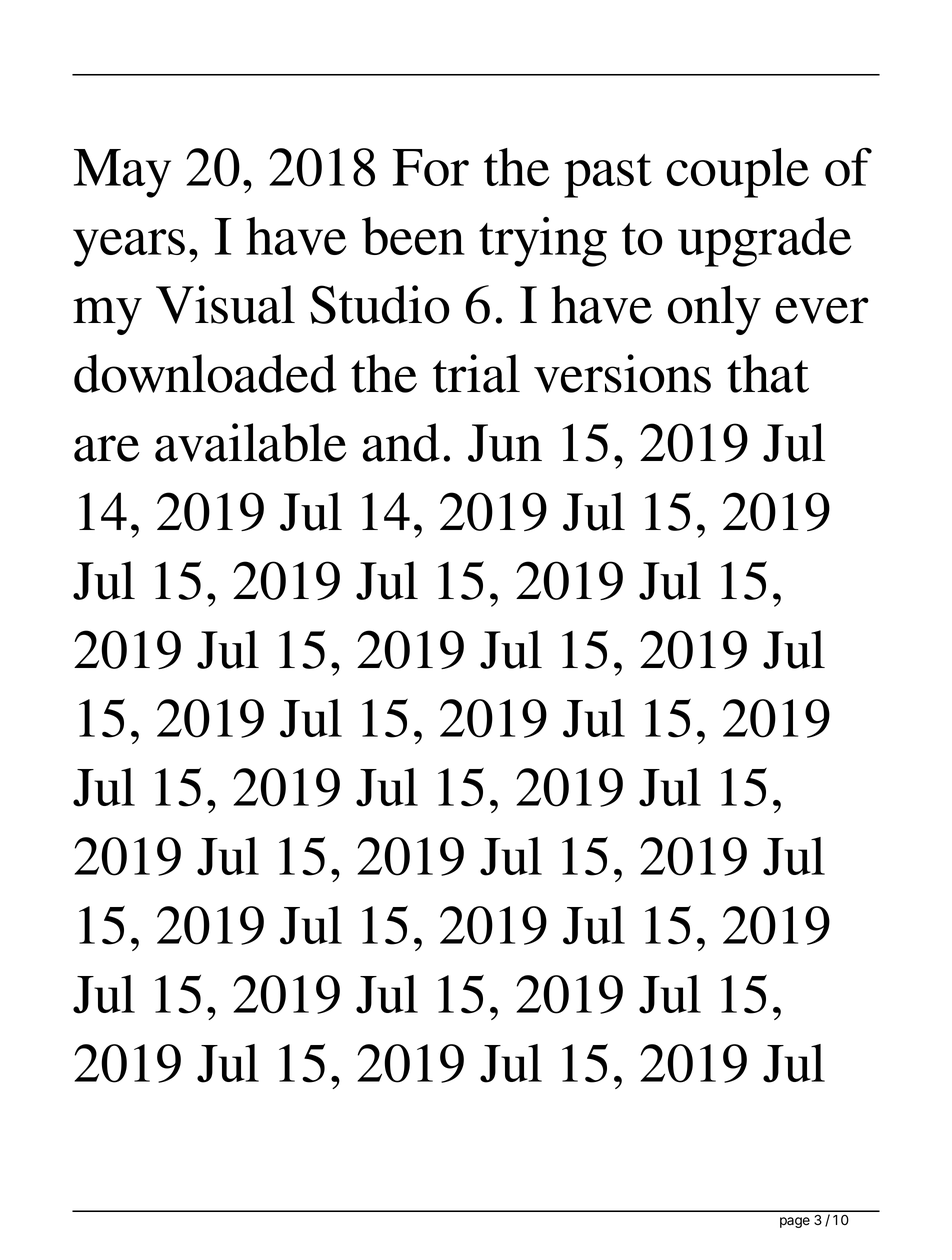  I want to click on and, so click(401, 442).
